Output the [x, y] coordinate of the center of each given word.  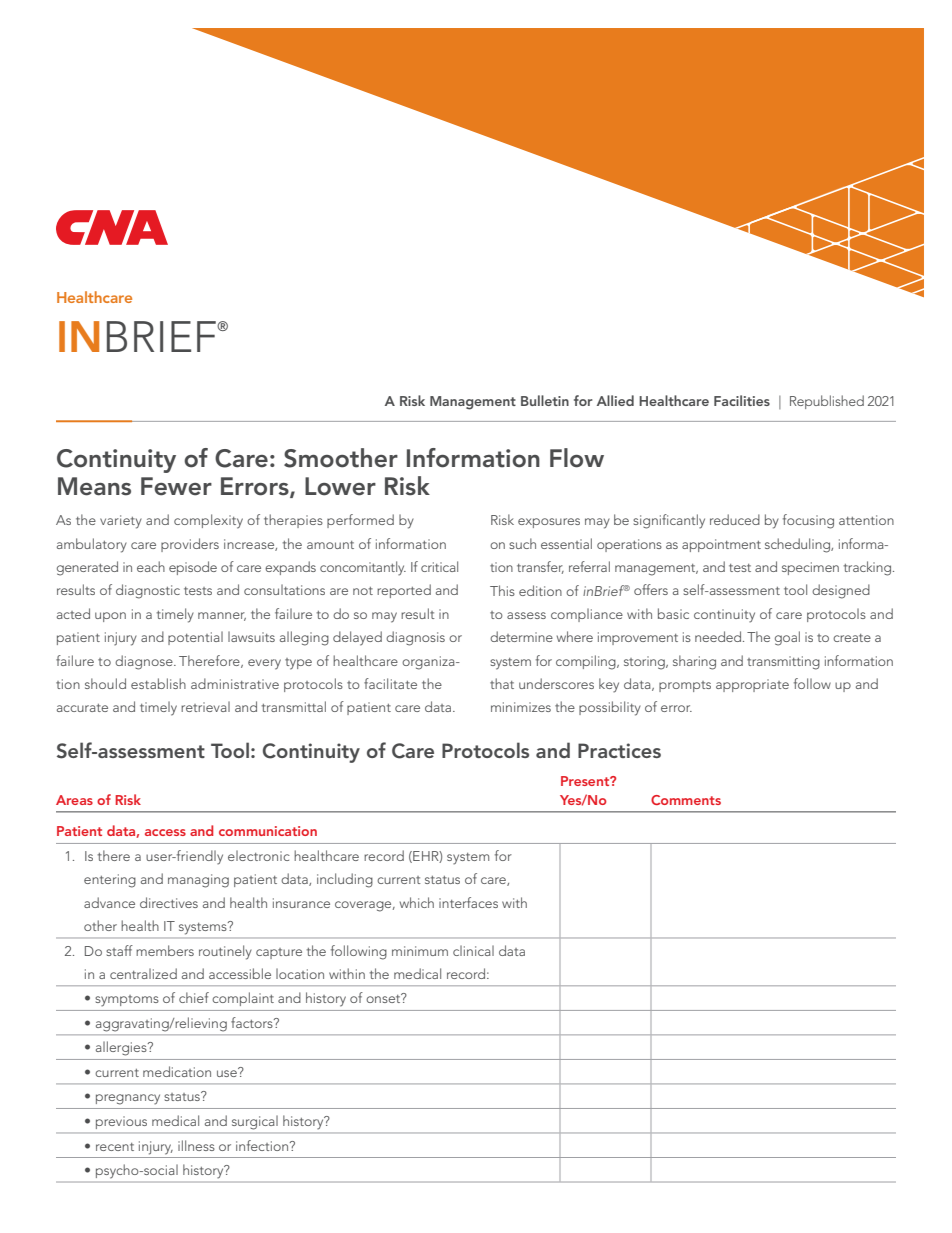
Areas [74, 800]
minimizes [521, 707]
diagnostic [148, 591]
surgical [255, 1122]
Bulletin [545, 400]
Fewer [176, 486]
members [165, 950]
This [502, 590]
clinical [473, 950]
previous [121, 1124]
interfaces [468, 902]
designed [841, 591]
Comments [686, 800]
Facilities [742, 400]
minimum [420, 951]
